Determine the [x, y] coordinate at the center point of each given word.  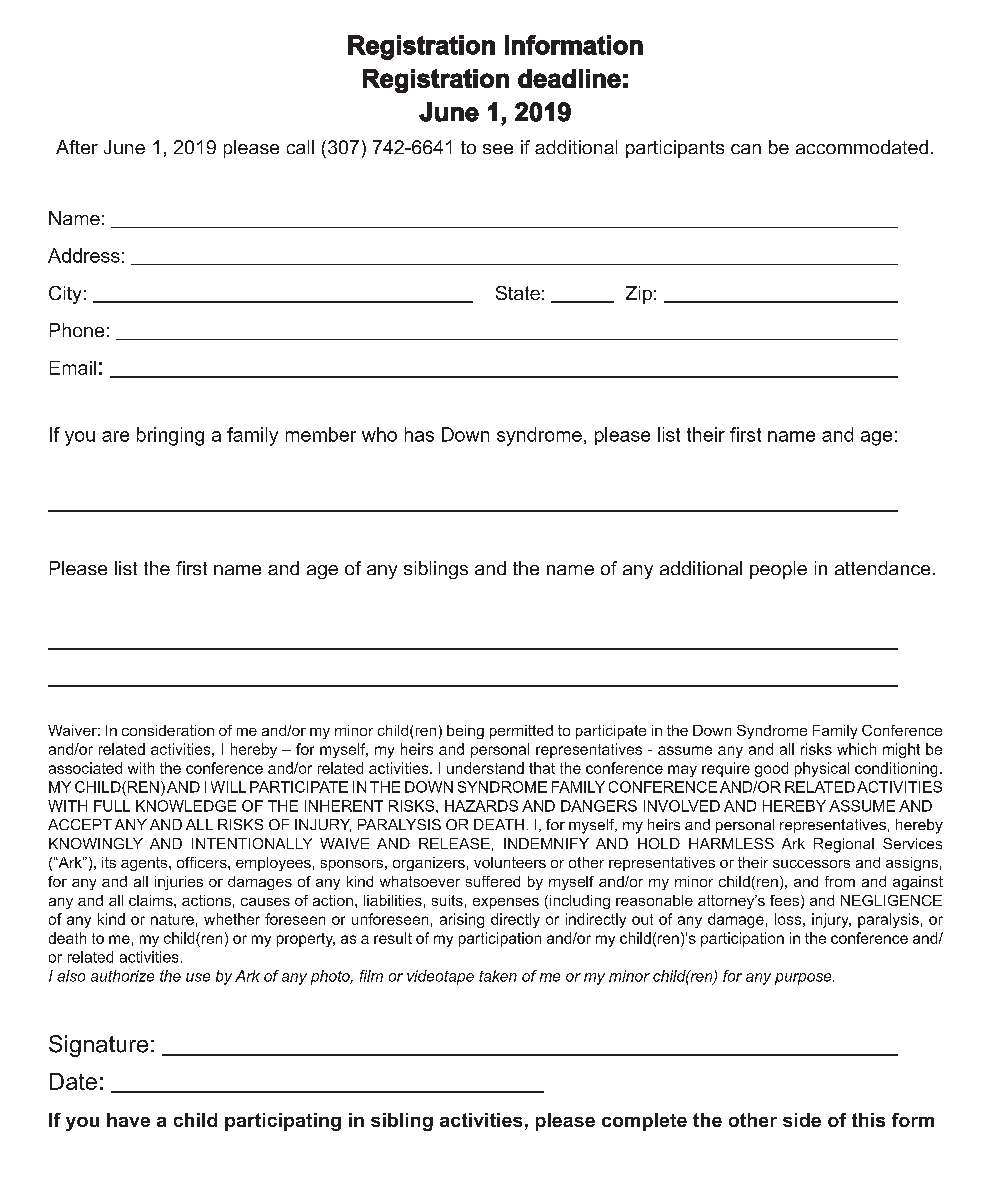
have [128, 1120]
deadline [569, 78]
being [465, 732]
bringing [170, 436]
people [778, 570]
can [746, 149]
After [77, 147]
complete [644, 1122]
